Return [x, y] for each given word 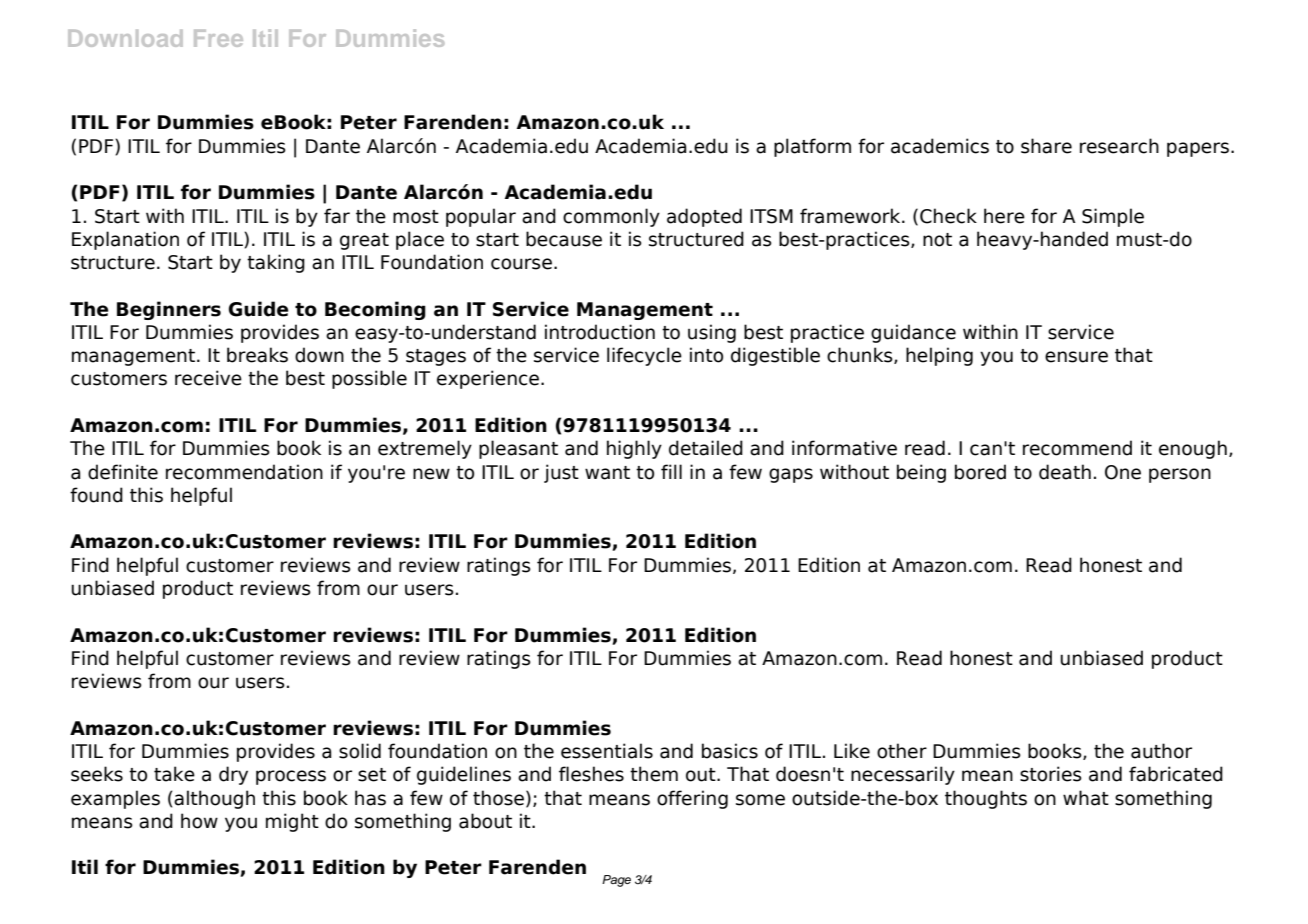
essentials [607, 751]
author [1161, 751]
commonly [611, 217]
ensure [1076, 357]
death [1065, 472]
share [1046, 146]
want [607, 473]
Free [218, 38]
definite [123, 472]
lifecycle [644, 356]
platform [812, 147]
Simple [1113, 217]
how [199, 821]
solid [360, 751]
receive [208, 378]
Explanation [125, 240]
